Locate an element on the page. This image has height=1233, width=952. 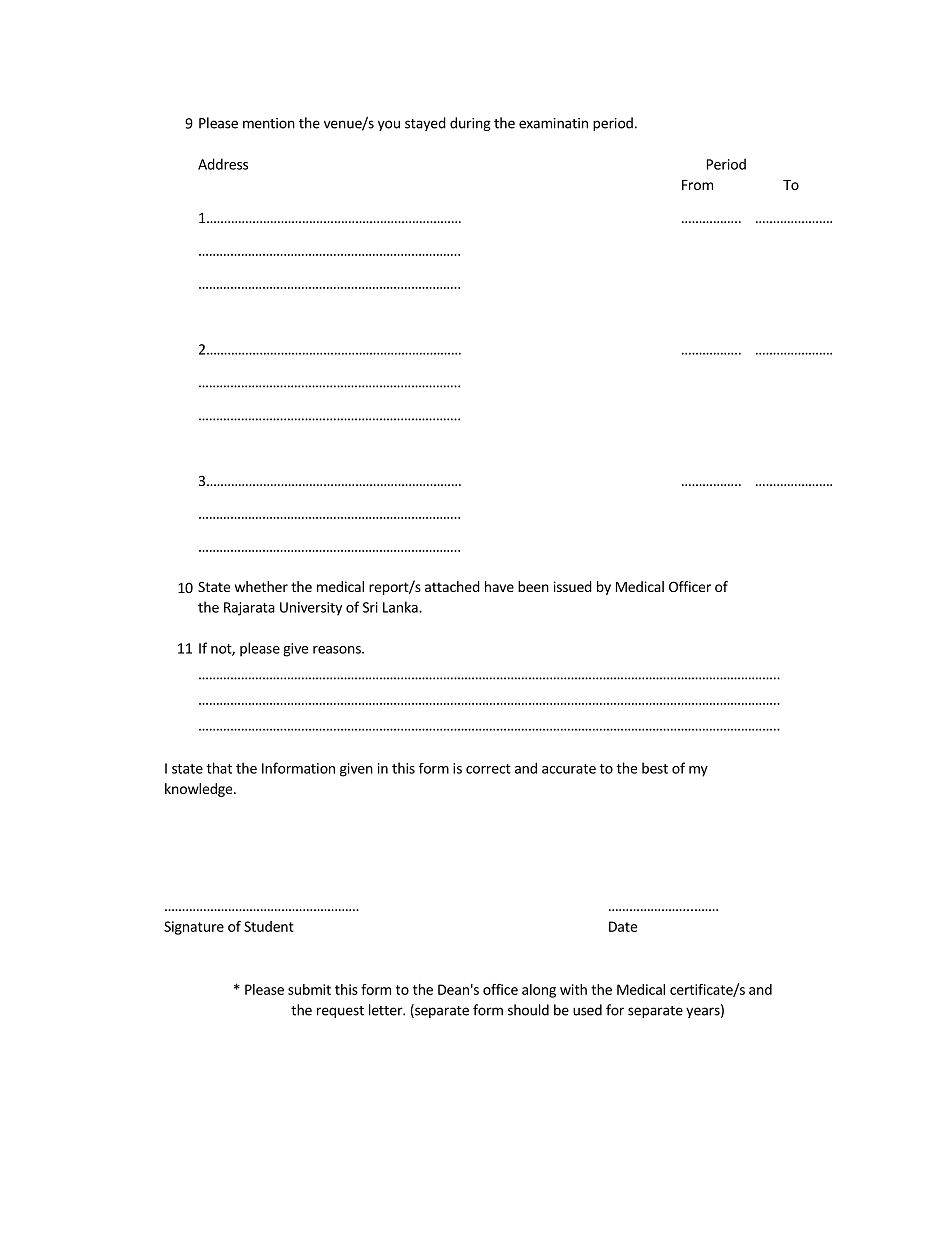
issued is located at coordinates (573, 586).
